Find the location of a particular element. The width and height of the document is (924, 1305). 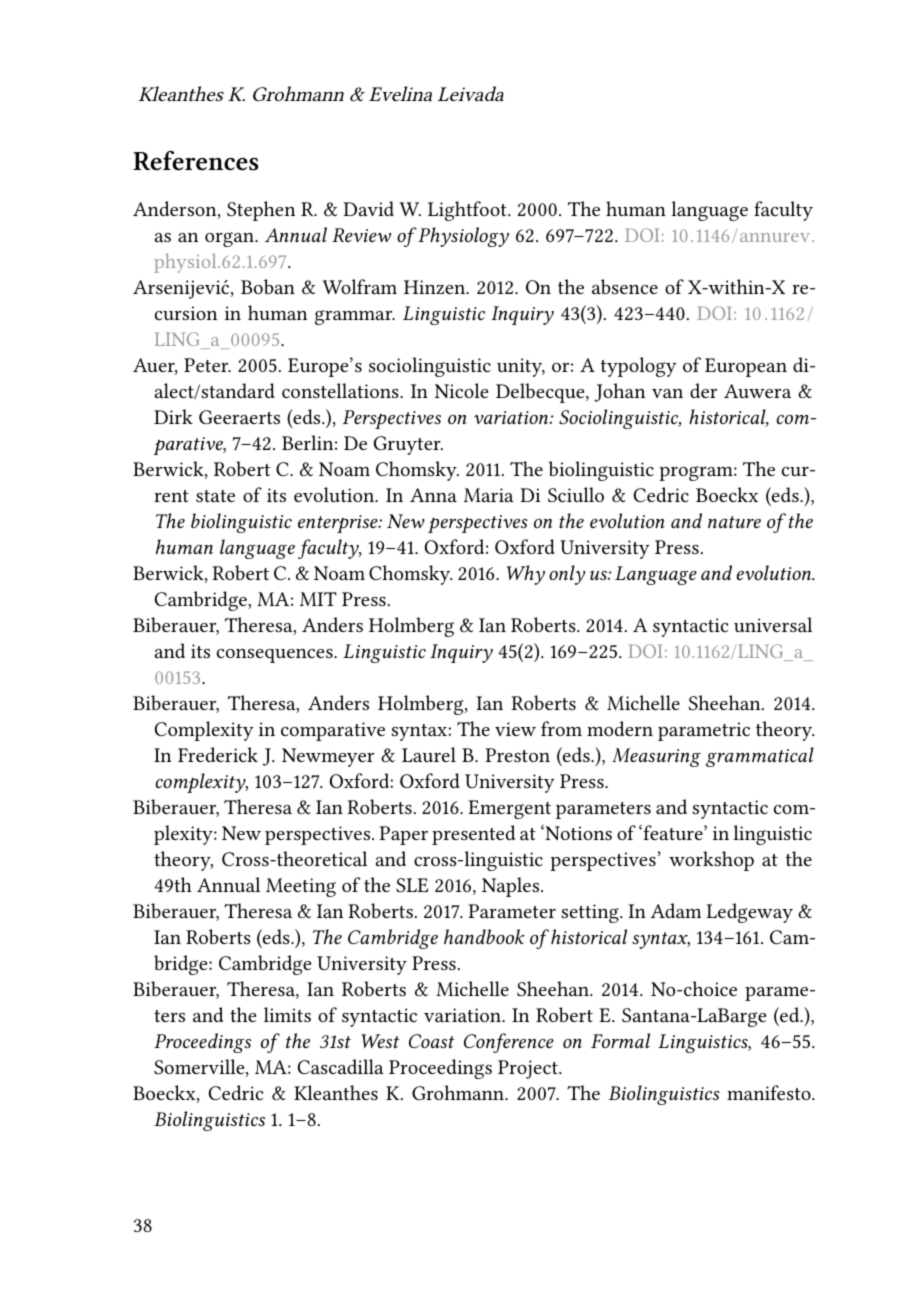

consequences is located at coordinates (276, 656).
